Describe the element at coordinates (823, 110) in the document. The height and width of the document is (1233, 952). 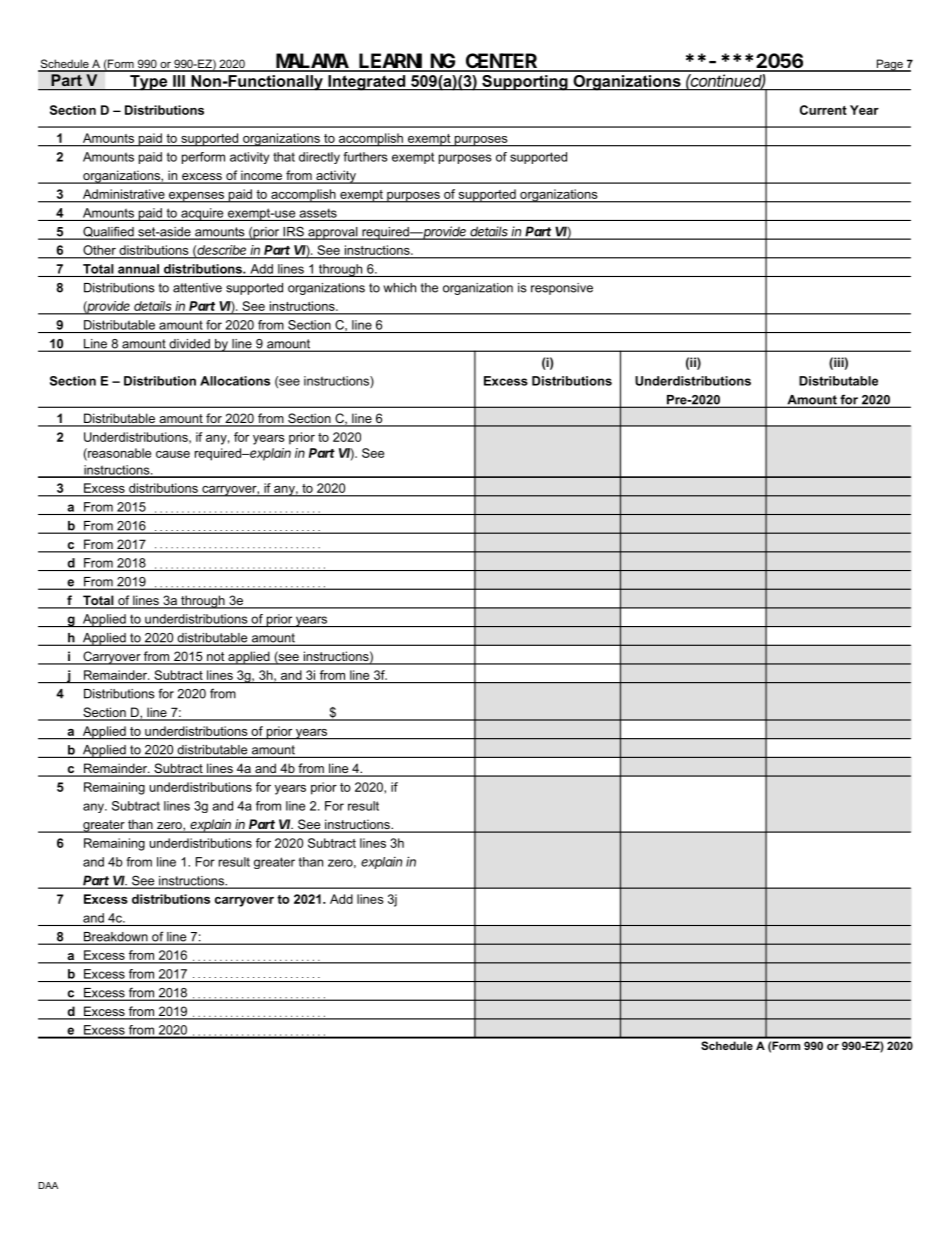
I see `Current` at that location.
